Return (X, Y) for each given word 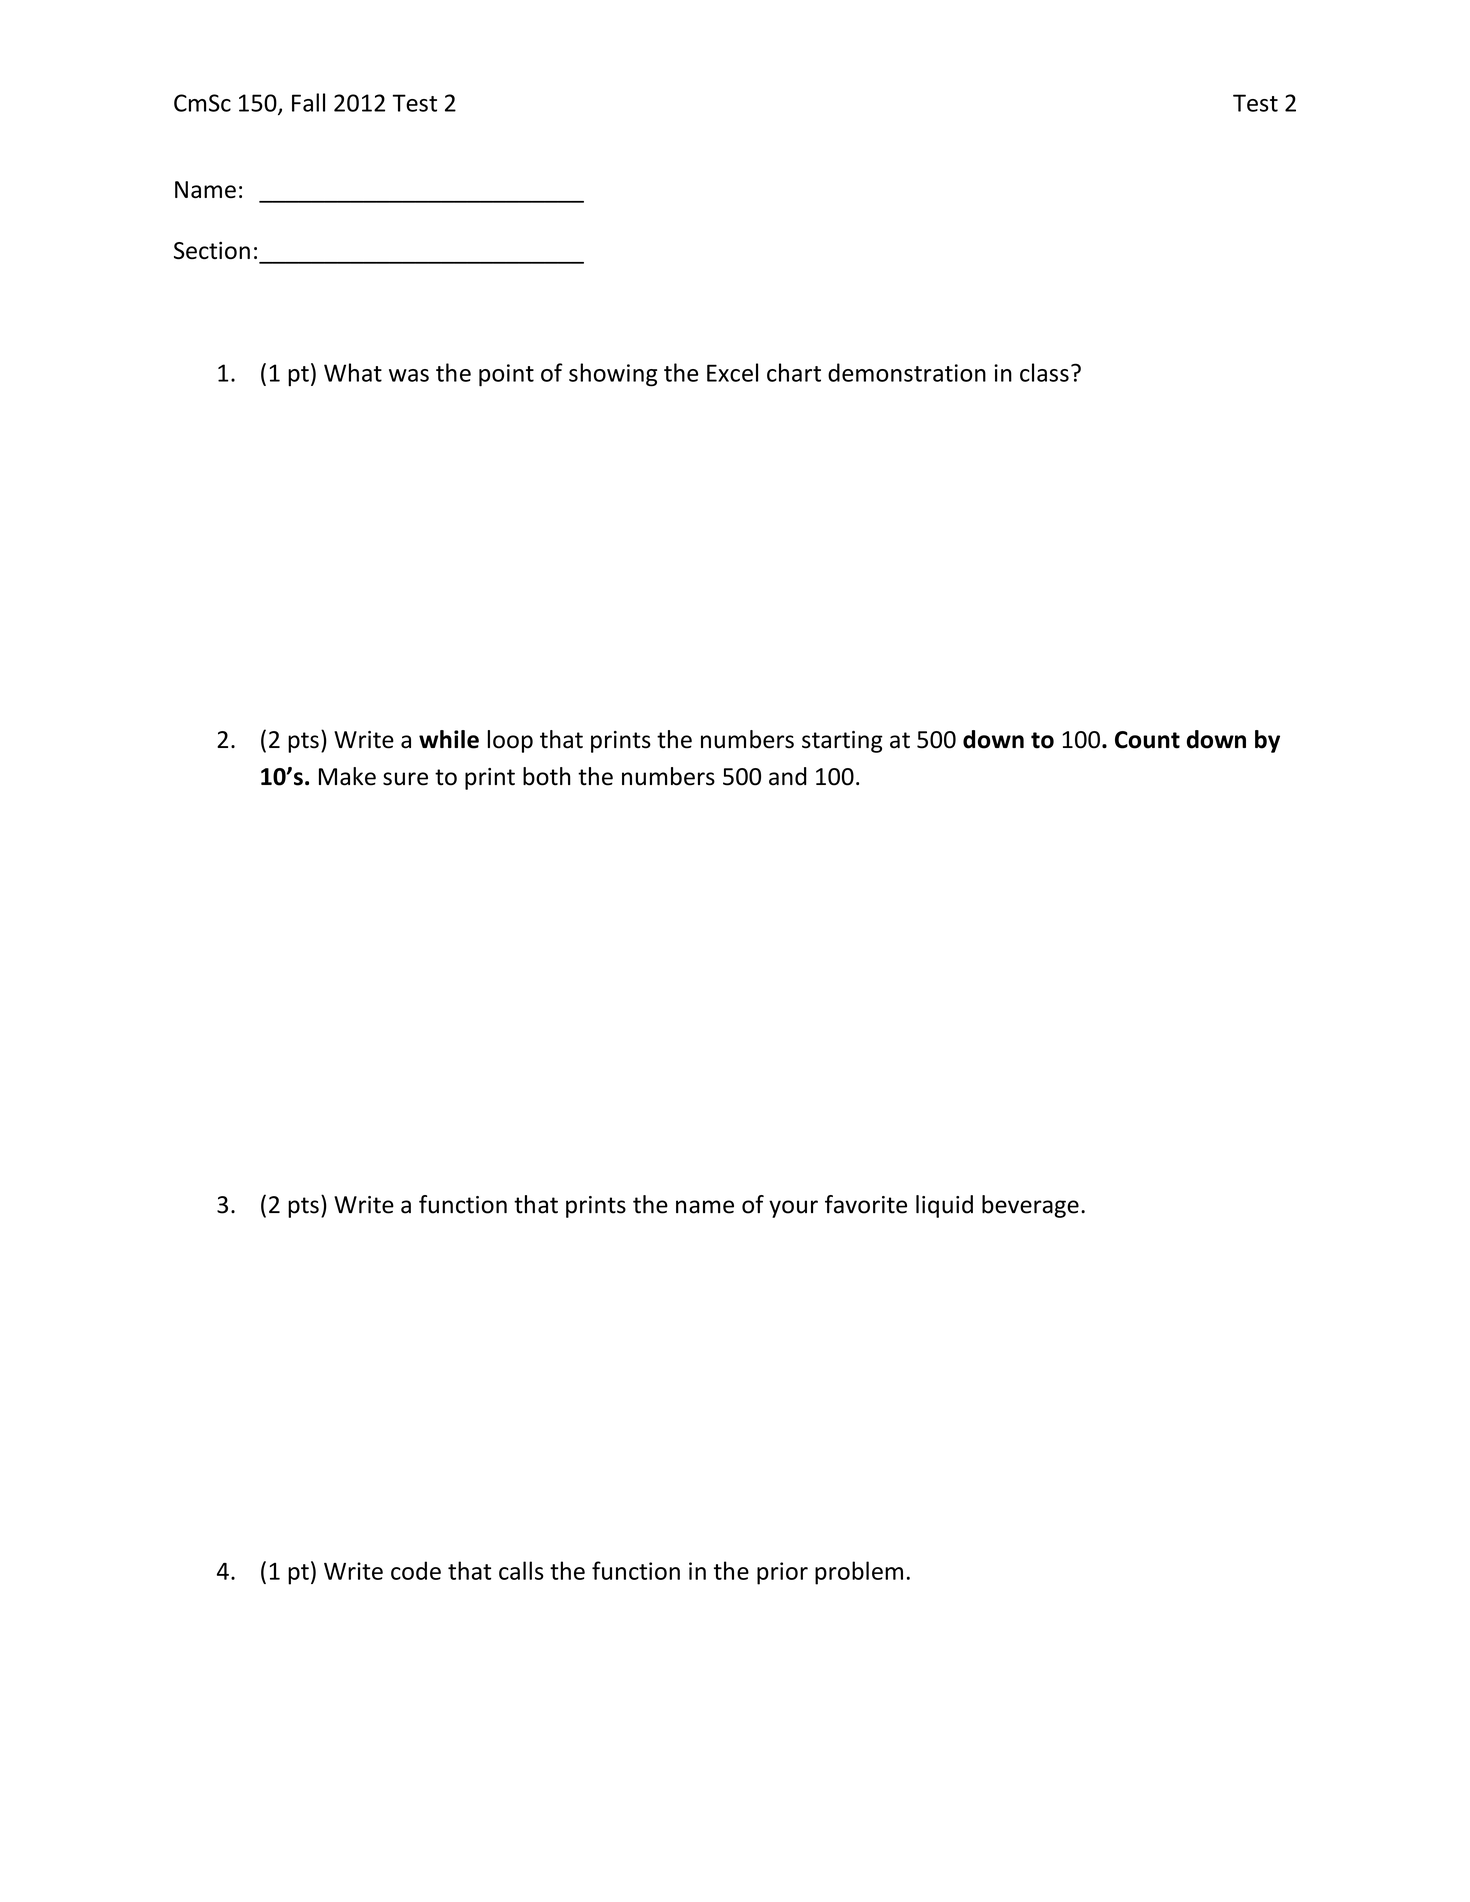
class (1044, 372)
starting (842, 742)
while (449, 739)
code (416, 1570)
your (793, 1209)
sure (405, 779)
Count (1147, 740)
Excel (732, 372)
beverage (1030, 1206)
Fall (308, 102)
